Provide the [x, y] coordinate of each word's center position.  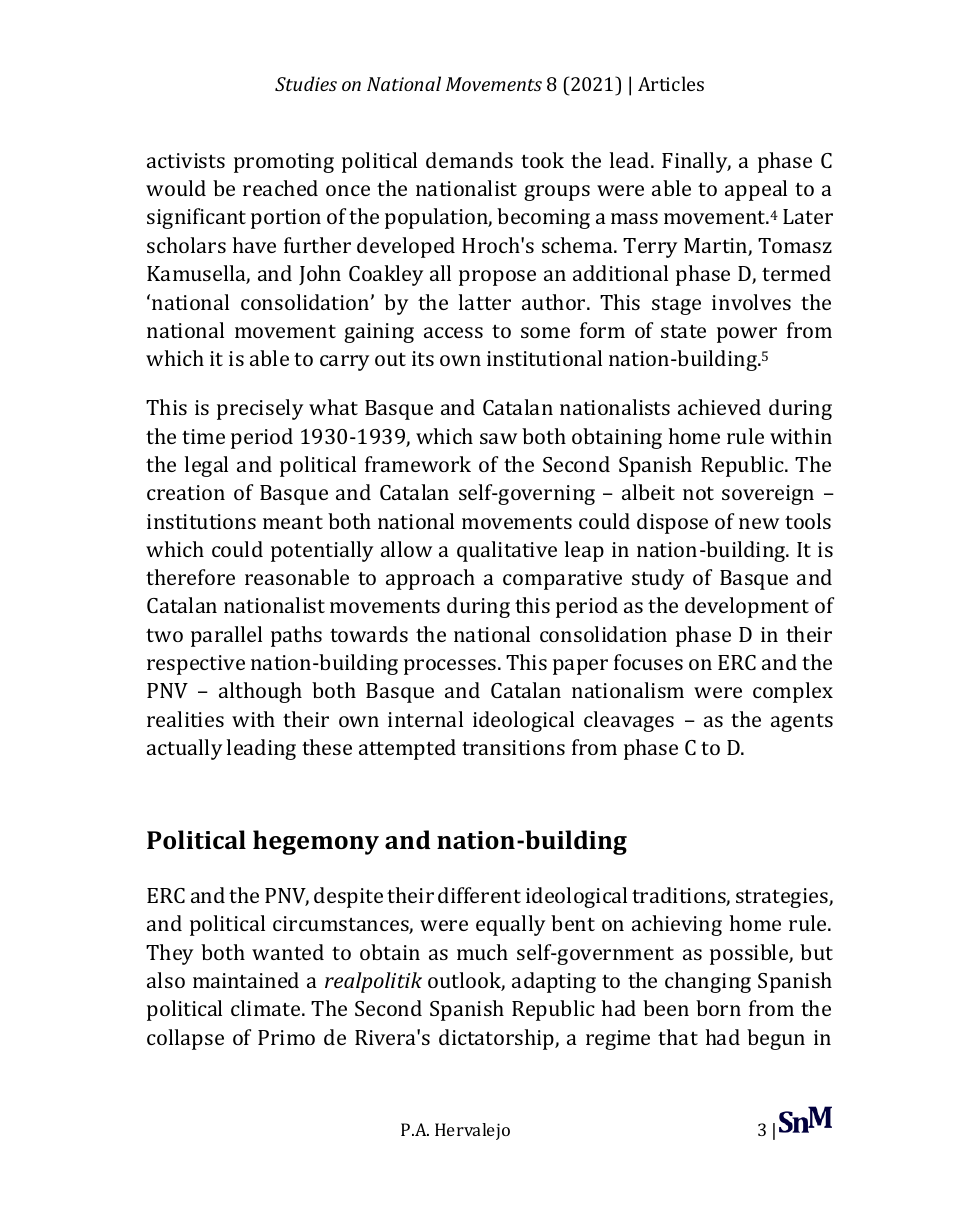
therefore [190, 577]
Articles [671, 83]
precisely [260, 409]
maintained [246, 980]
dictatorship [497, 1039]
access [453, 332]
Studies [306, 83]
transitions [513, 747]
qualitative [507, 551]
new [759, 523]
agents [802, 723]
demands [469, 160]
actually [184, 749]
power [747, 335]
